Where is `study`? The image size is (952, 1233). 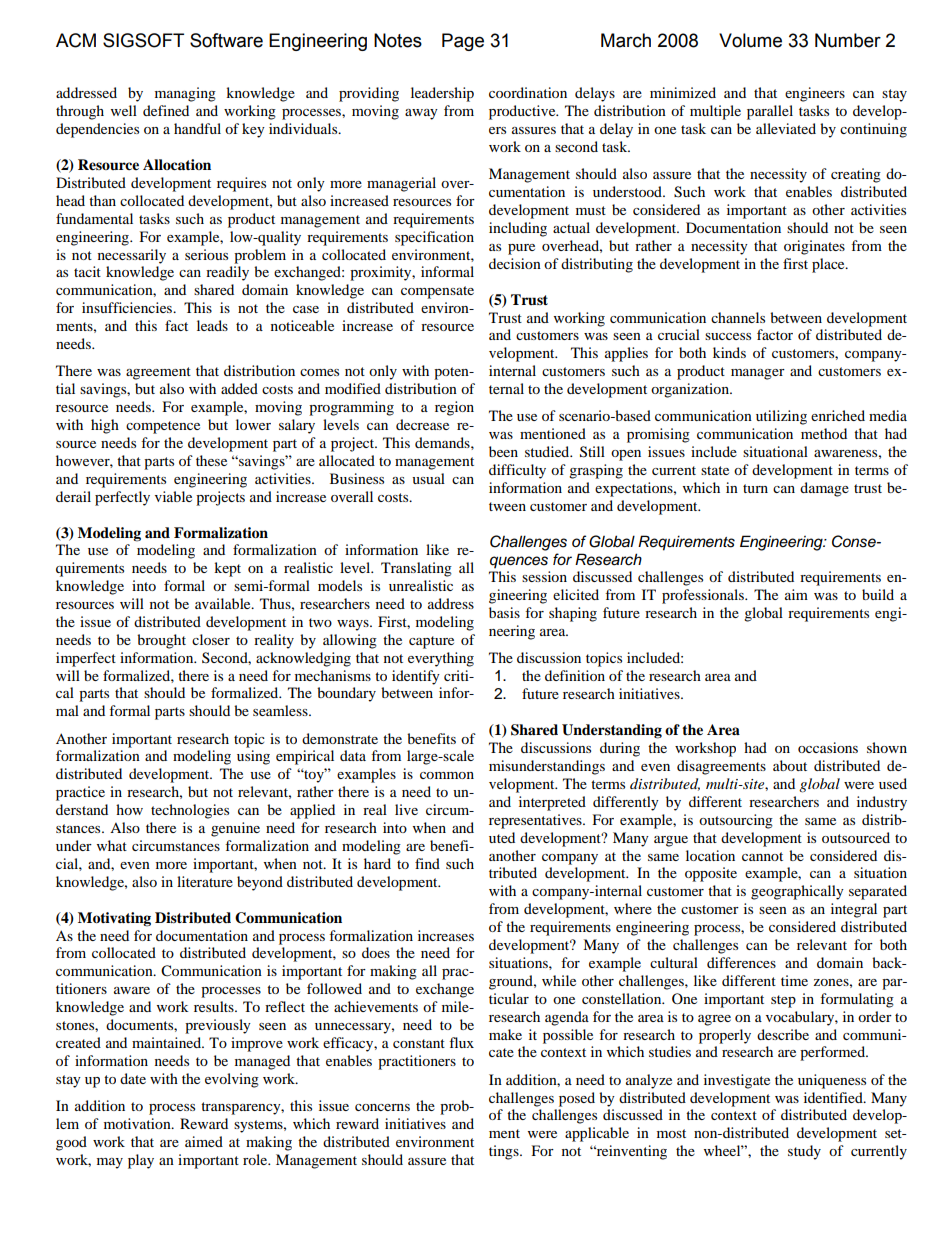 study is located at coordinates (804, 1152).
